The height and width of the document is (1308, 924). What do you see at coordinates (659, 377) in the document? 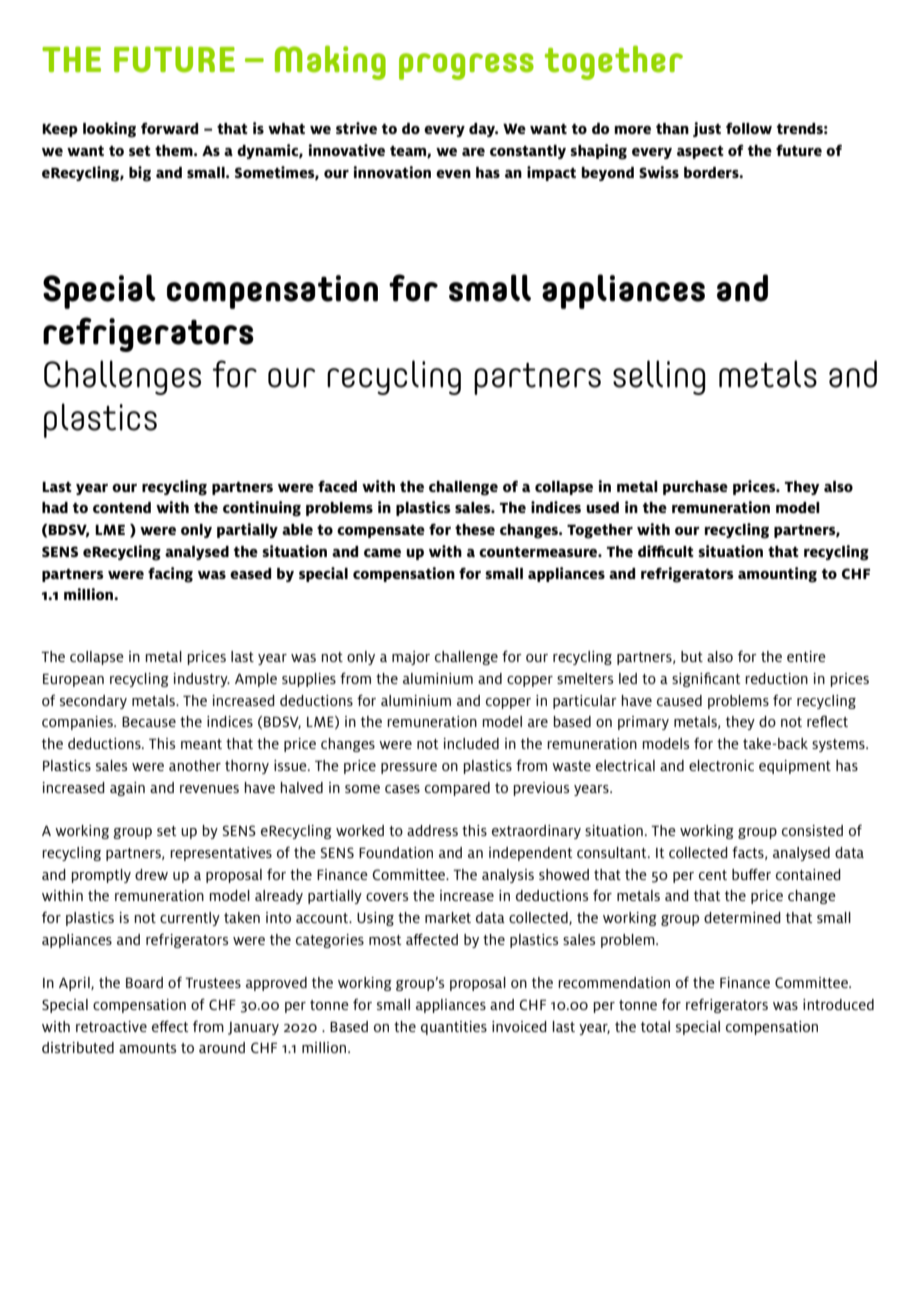
I see `selling` at bounding box center [659, 377].
